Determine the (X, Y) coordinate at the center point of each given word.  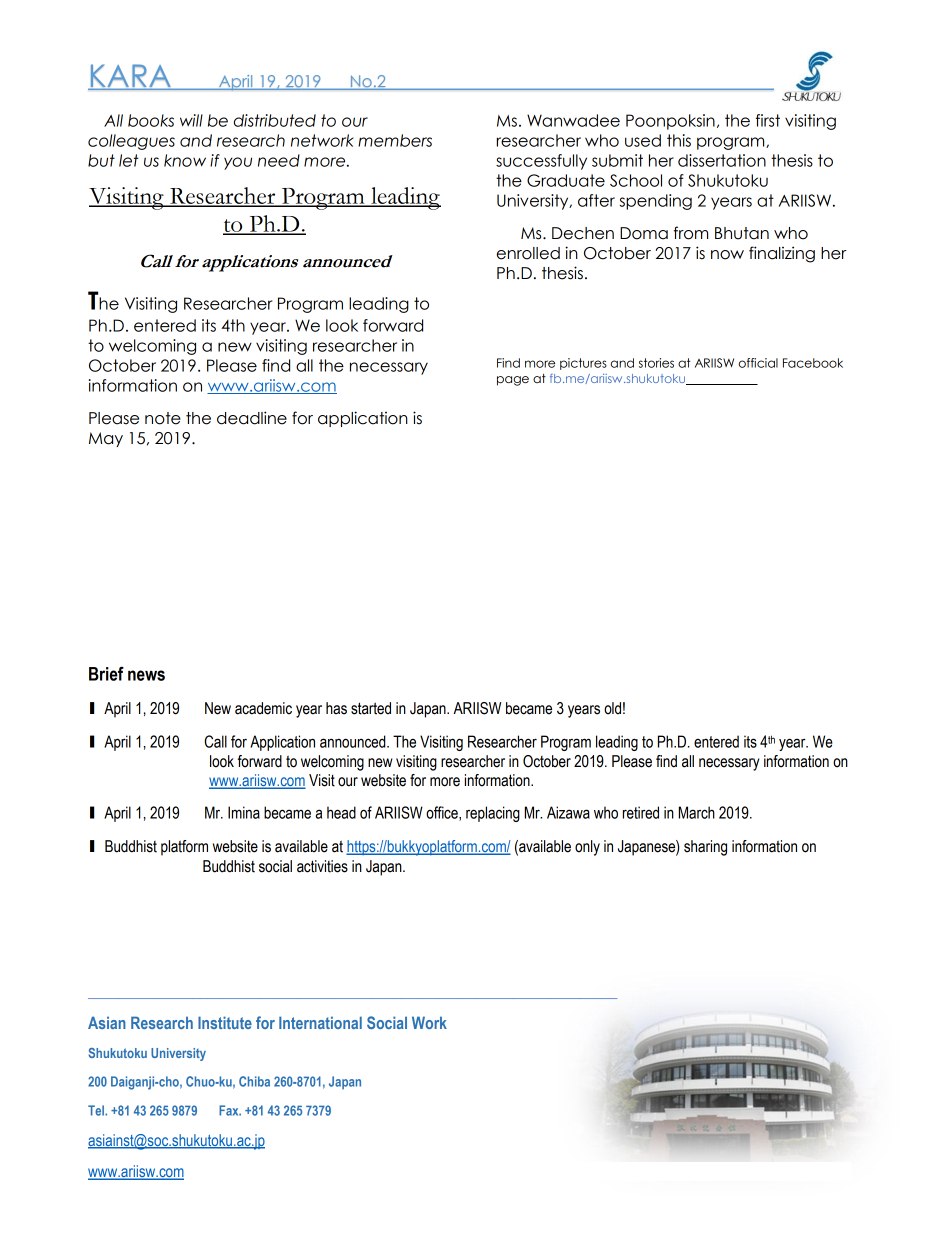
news (146, 675)
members (395, 140)
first (768, 120)
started (371, 708)
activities (322, 866)
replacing (493, 814)
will (191, 120)
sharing (705, 848)
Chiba (254, 1081)
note (163, 418)
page (513, 381)
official (758, 363)
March (697, 812)
